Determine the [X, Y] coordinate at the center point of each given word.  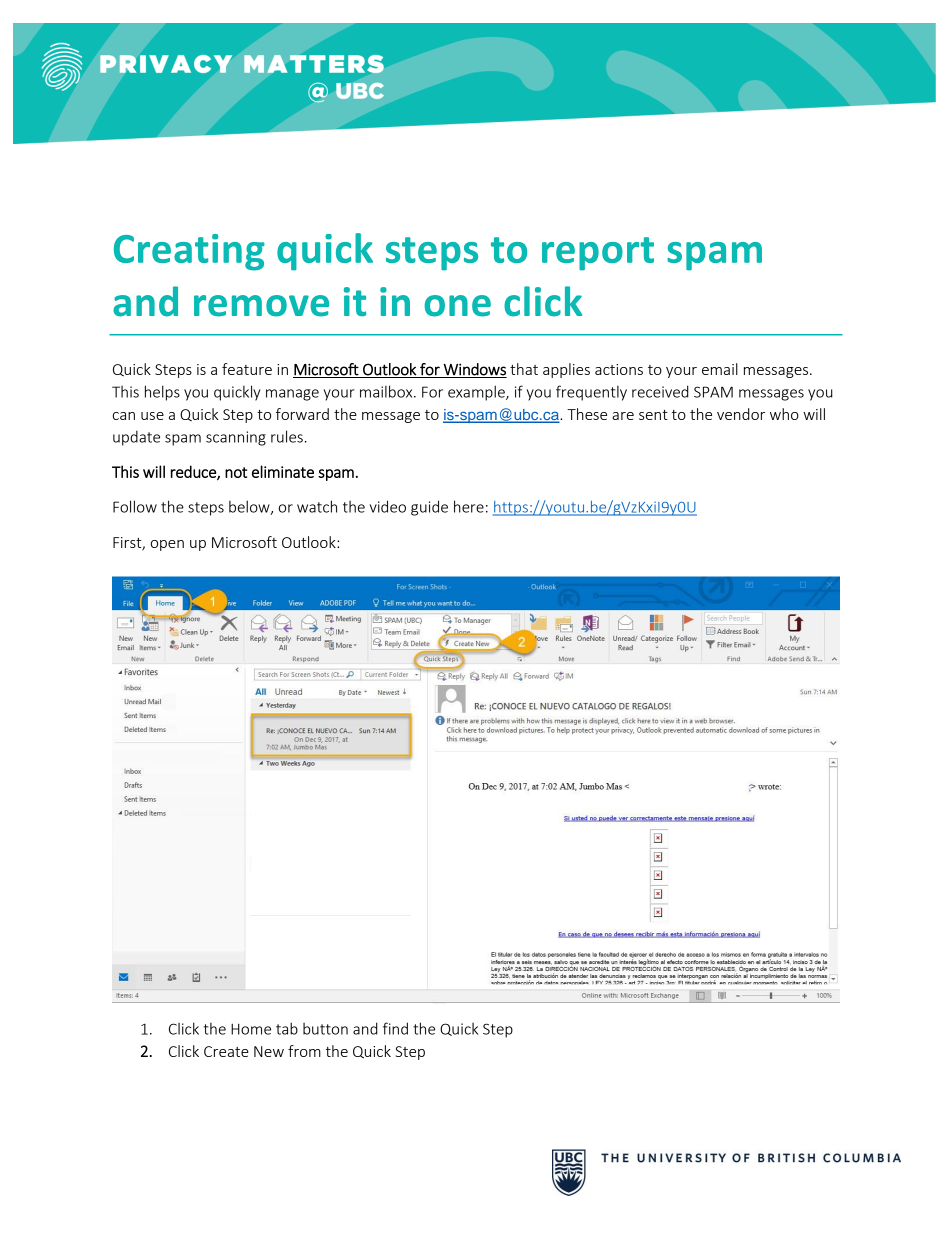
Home [251, 1029]
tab [287, 1028]
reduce [194, 472]
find [395, 1028]
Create [226, 1051]
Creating [189, 252]
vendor [741, 414]
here [469, 506]
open [167, 545]
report [598, 254]
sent [653, 415]
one [458, 306]
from [304, 1051]
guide [429, 508]
